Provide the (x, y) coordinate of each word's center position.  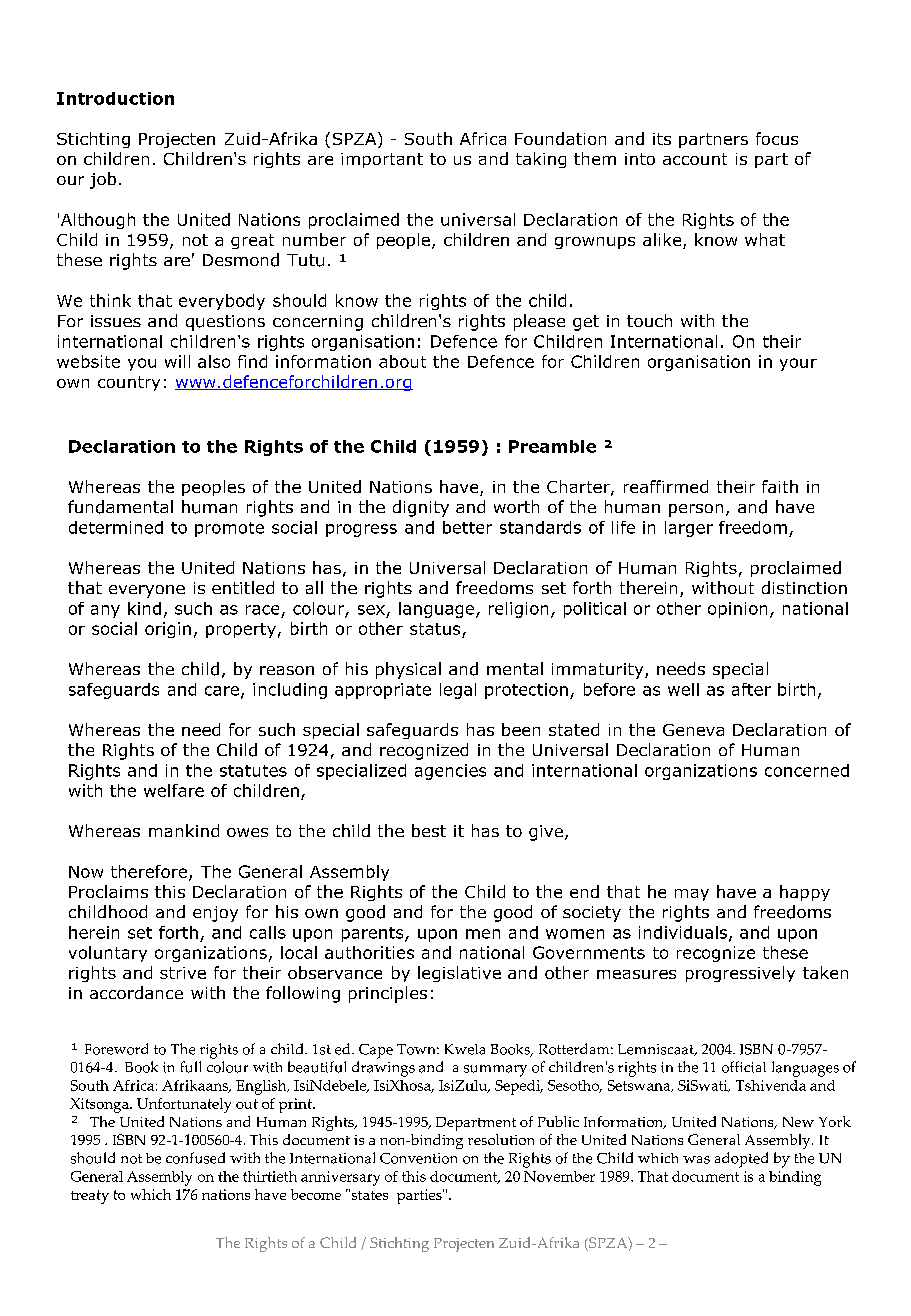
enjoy (215, 914)
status (435, 629)
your (798, 364)
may (692, 895)
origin (168, 630)
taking (541, 160)
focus (777, 138)
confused (195, 1158)
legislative (459, 974)
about (402, 361)
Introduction (115, 98)
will (177, 361)
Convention (418, 1158)
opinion (737, 610)
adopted (741, 1160)
